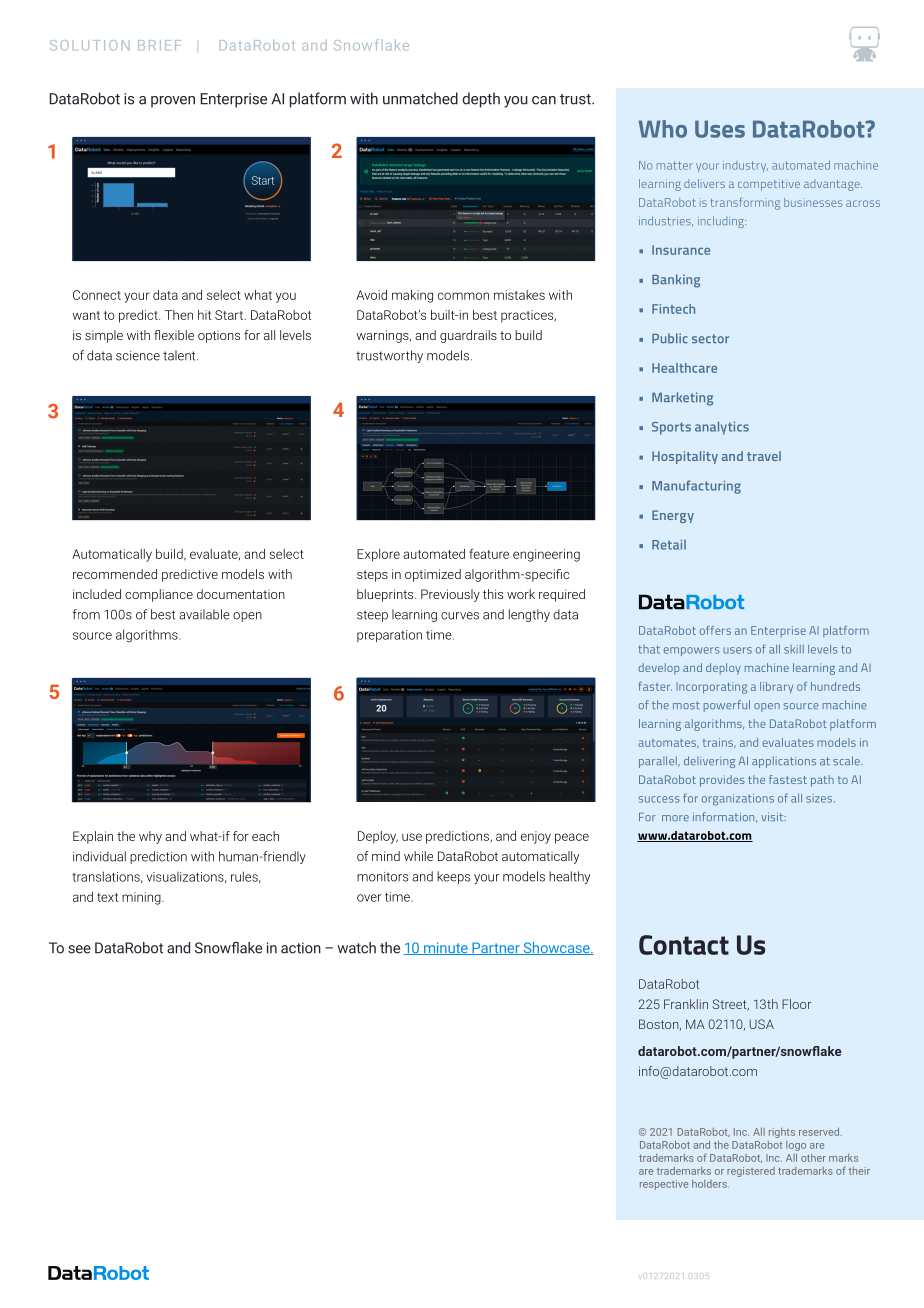 This screenshot has height=1308, width=924. I want to click on talent, so click(180, 355).
